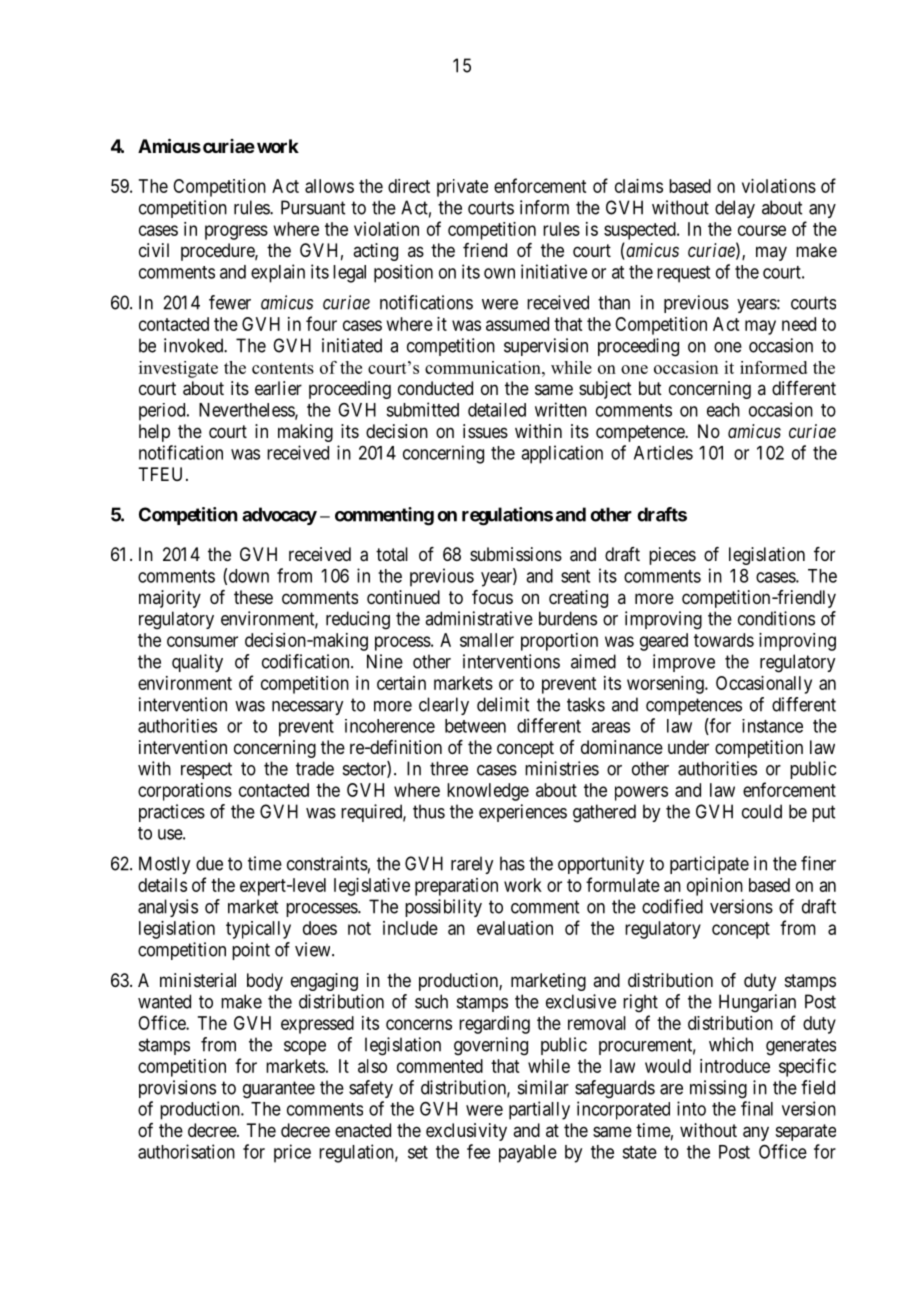 The height and width of the document is (1308, 924). I want to click on respect, so click(206, 770).
